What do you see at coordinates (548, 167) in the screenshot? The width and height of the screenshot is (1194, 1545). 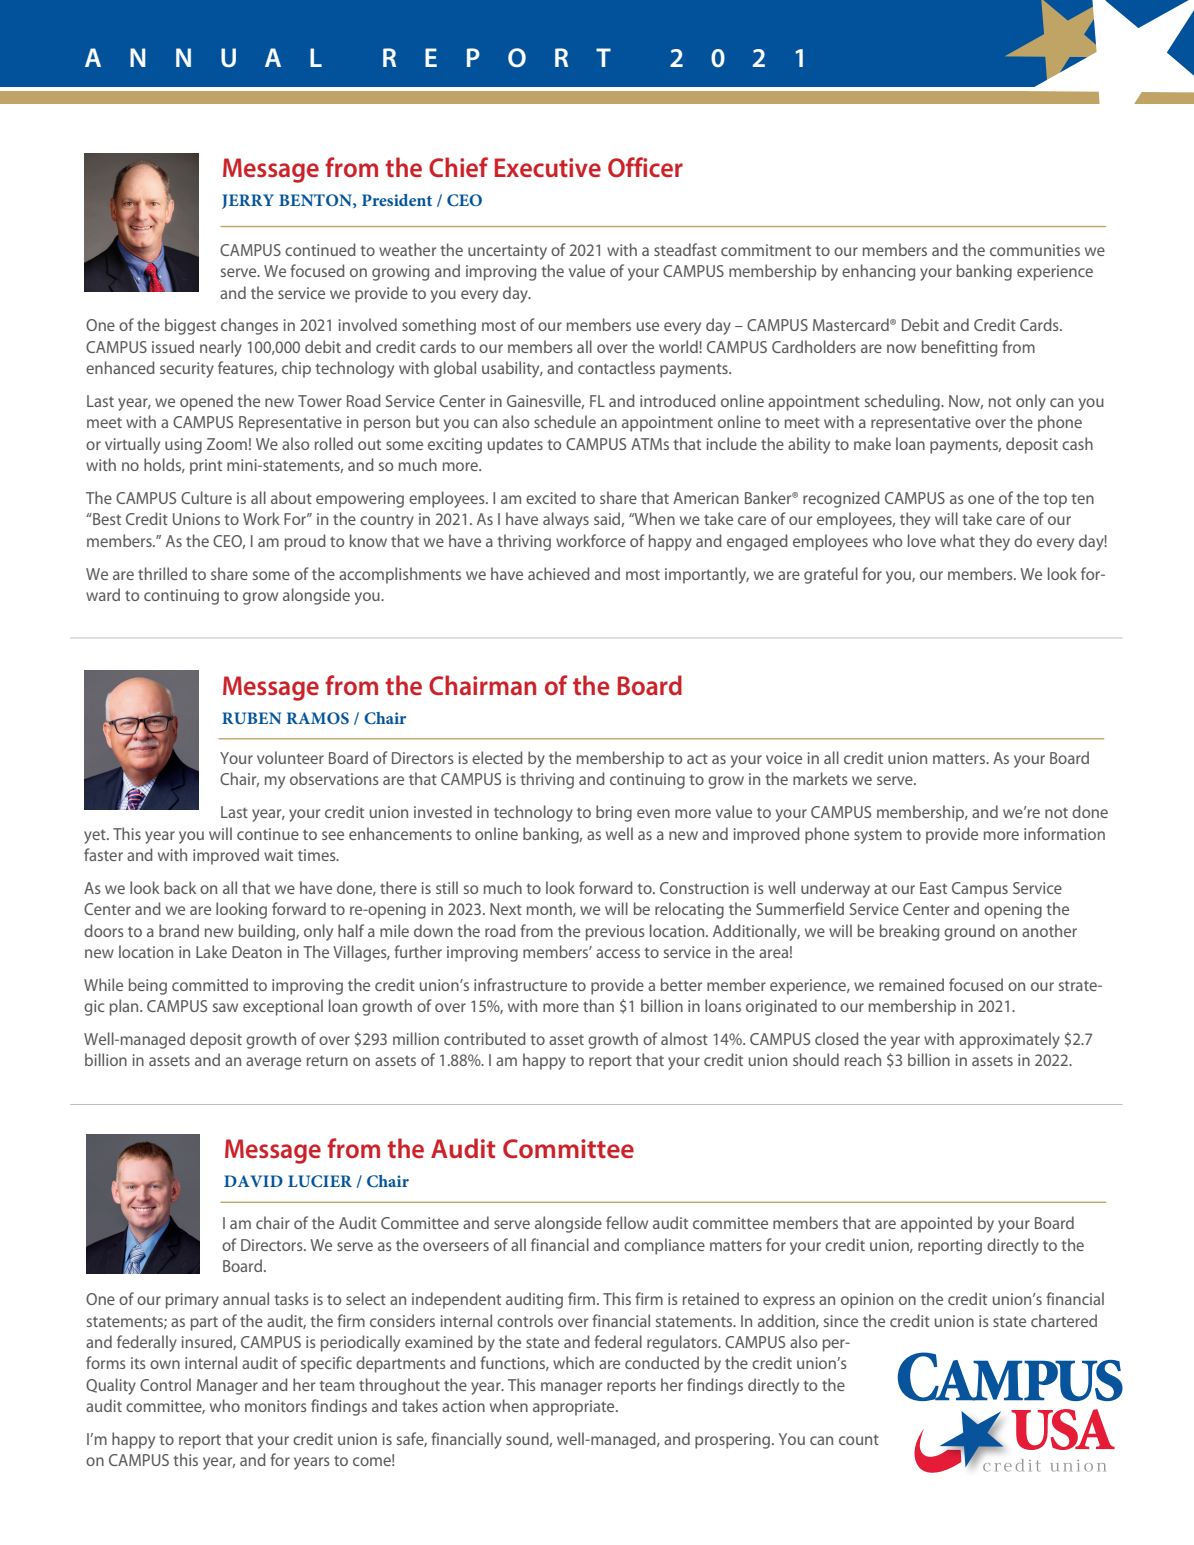 I see `Executive` at bounding box center [548, 167].
